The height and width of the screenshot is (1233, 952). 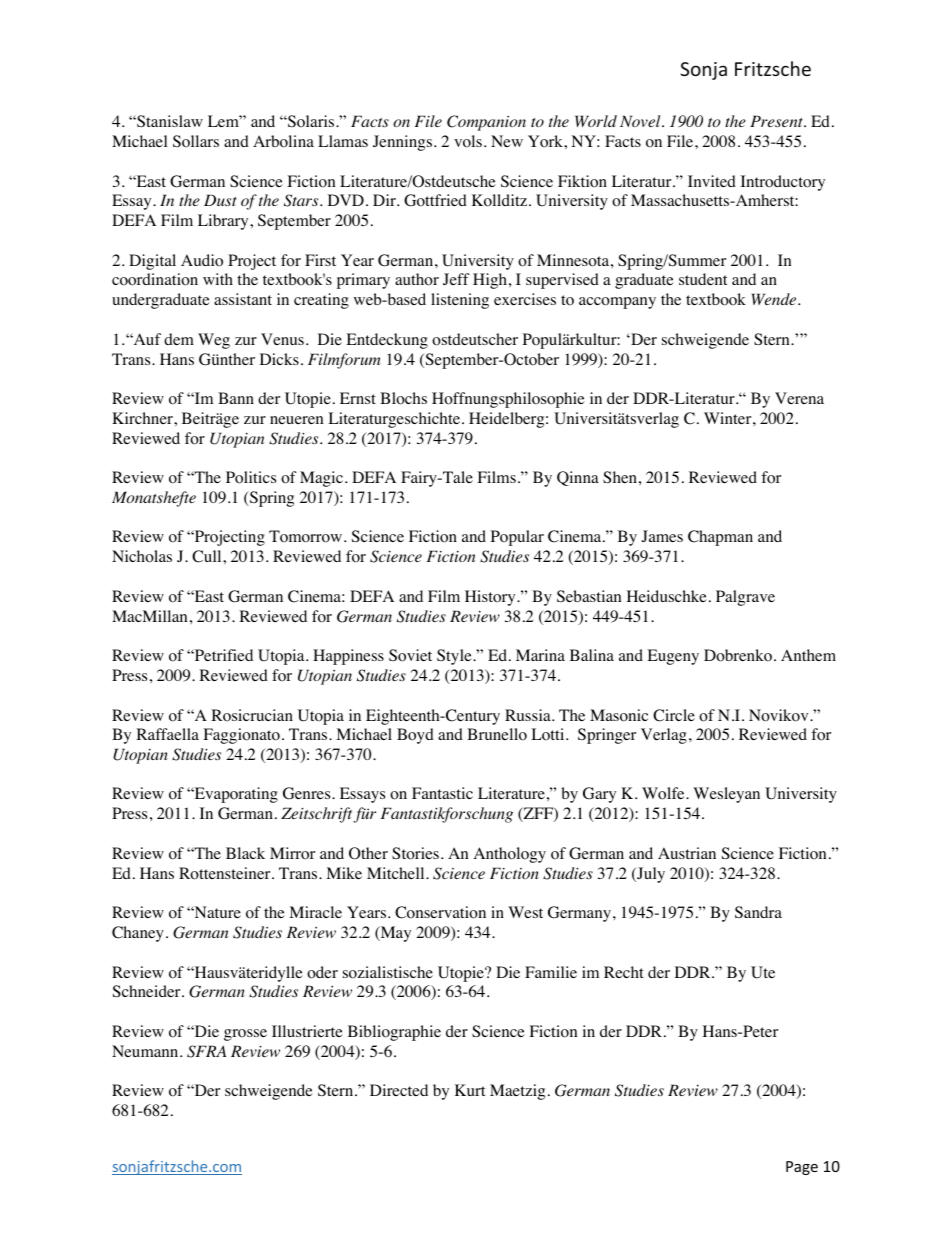 I want to click on Neumann, so click(x=146, y=1051).
